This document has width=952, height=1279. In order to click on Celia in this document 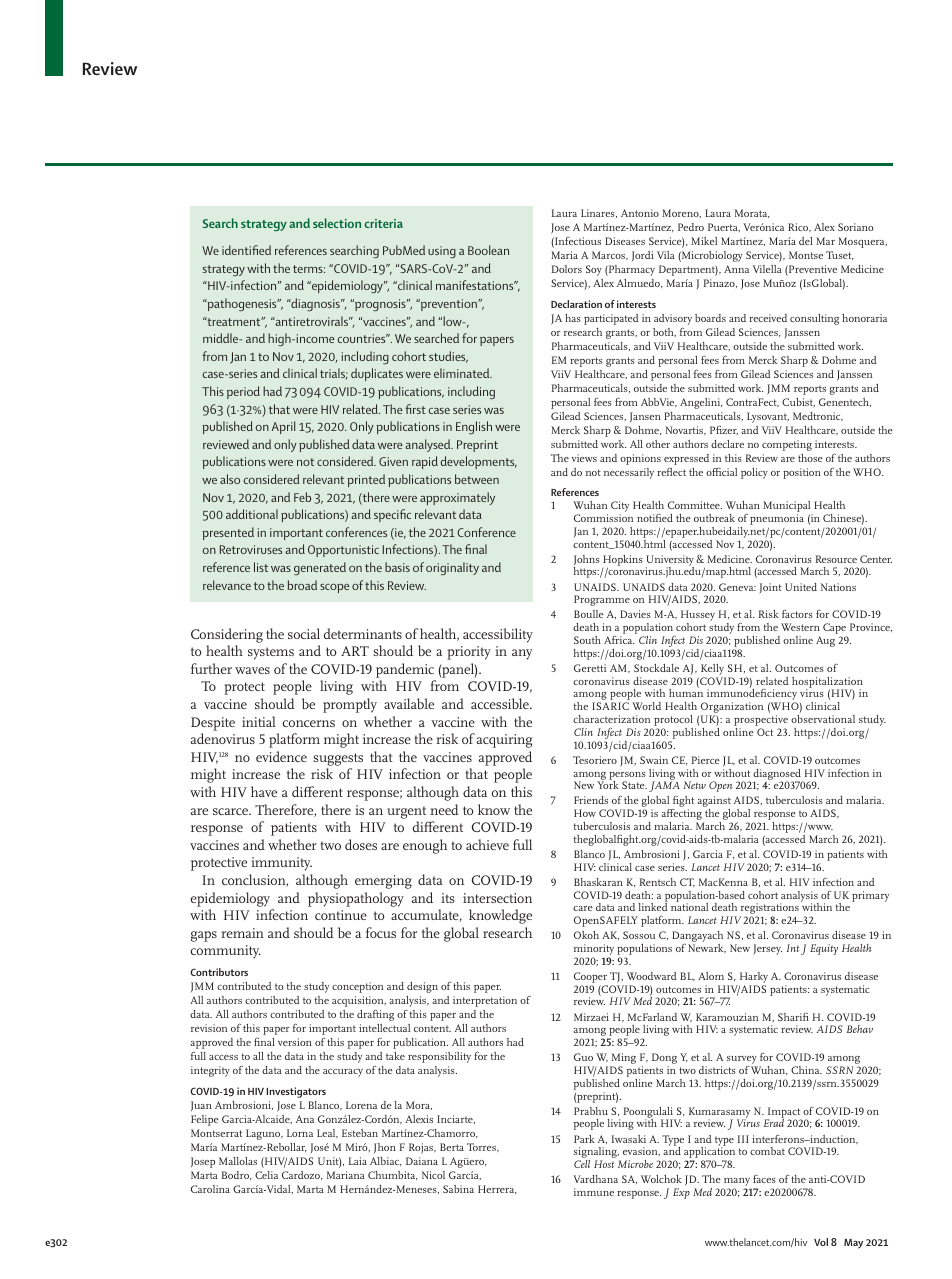, I will do `click(266, 1175)`.
